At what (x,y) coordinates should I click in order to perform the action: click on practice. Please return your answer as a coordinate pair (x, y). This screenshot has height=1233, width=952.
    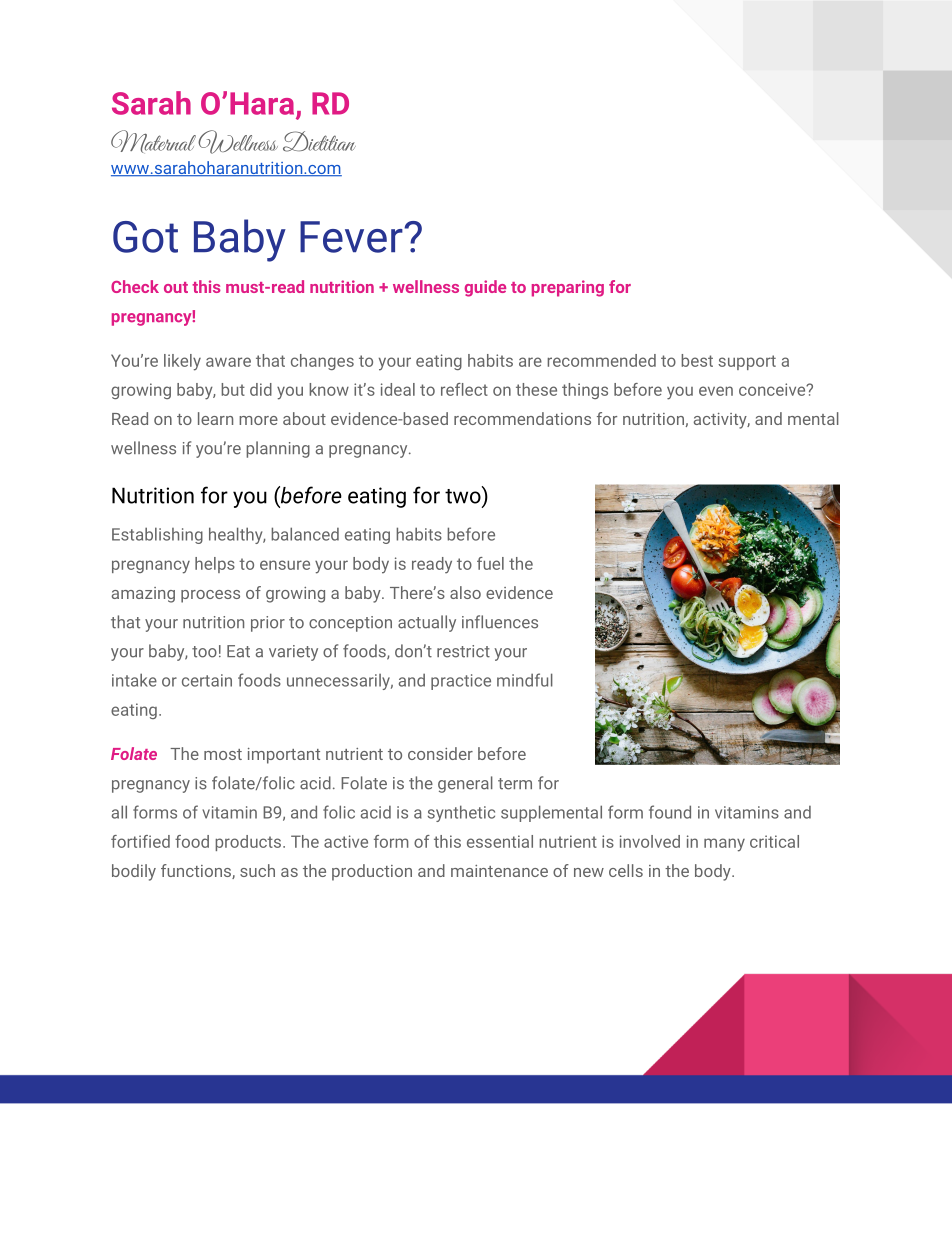
    Looking at the image, I should click on (461, 682).
